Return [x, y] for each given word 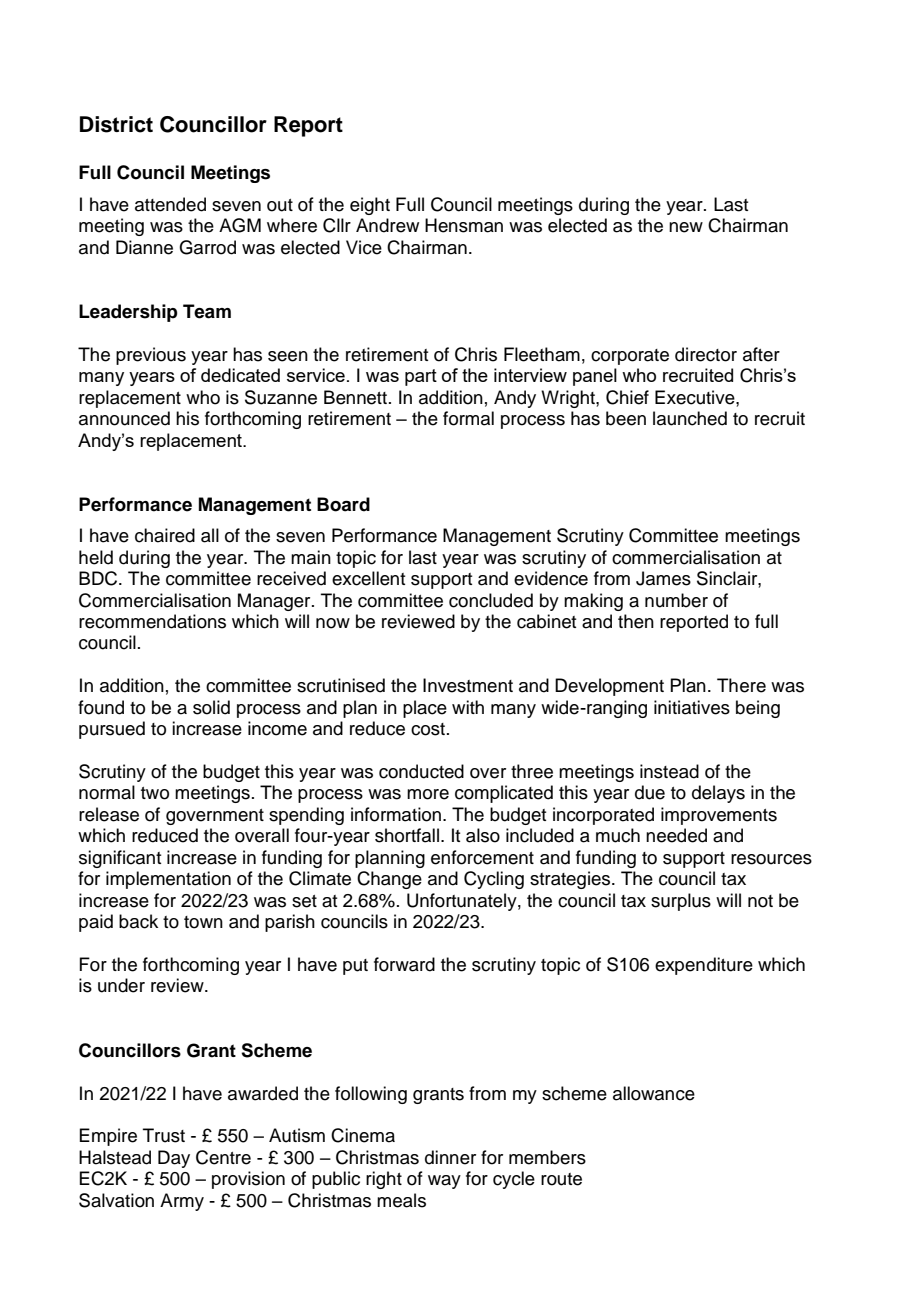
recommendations [152, 621]
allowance [654, 1093]
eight [370, 206]
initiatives [692, 707]
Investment [468, 685]
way [444, 1182]
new [686, 227]
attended [170, 204]
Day [174, 1159]
